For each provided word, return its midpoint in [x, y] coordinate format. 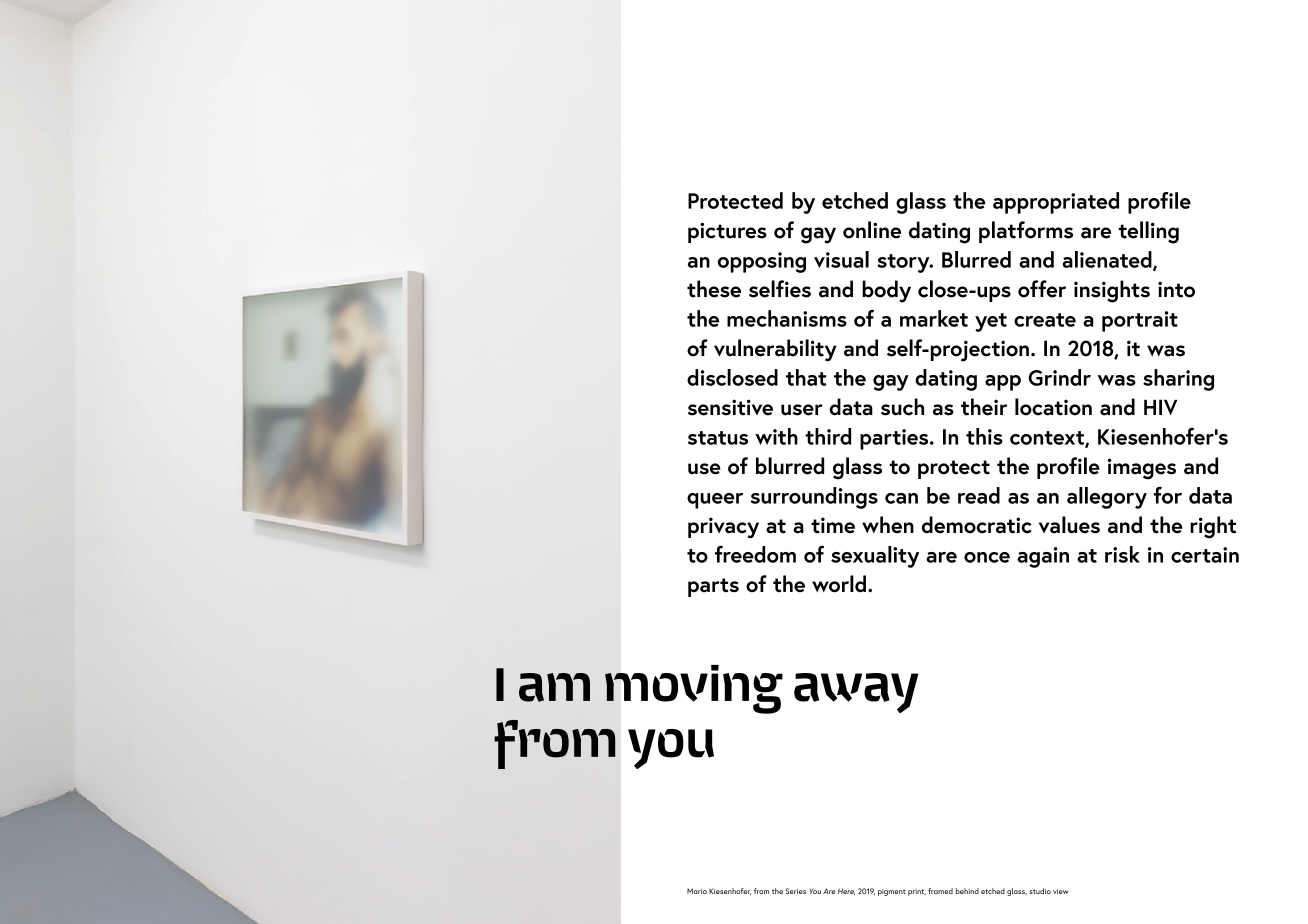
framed [940, 891]
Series [796, 891]
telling [1149, 232]
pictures [727, 232]
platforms [1026, 232]
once [987, 557]
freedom [755, 554]
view [1061, 891]
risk [1122, 554]
